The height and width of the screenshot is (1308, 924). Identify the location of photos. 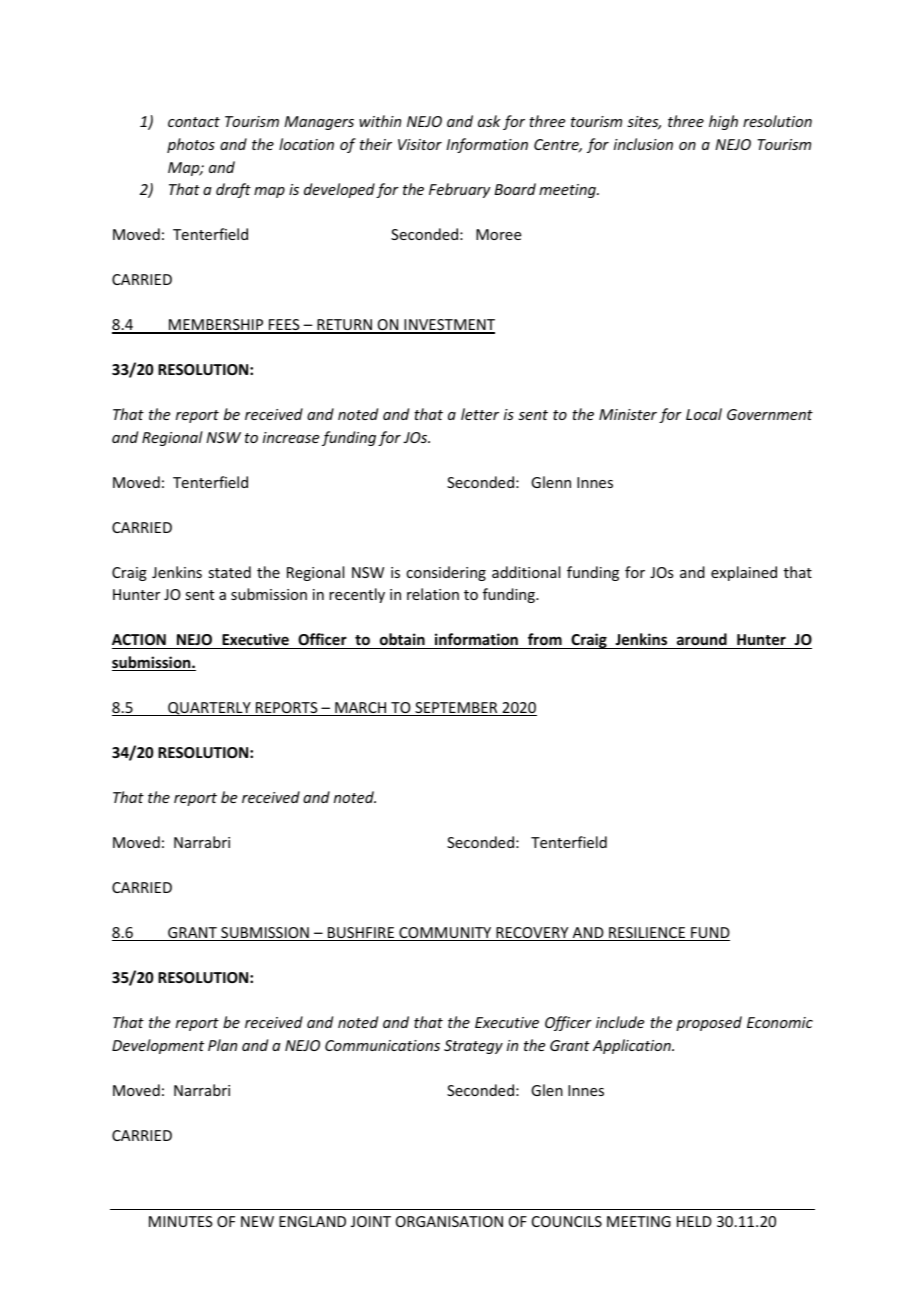
(191, 145).
